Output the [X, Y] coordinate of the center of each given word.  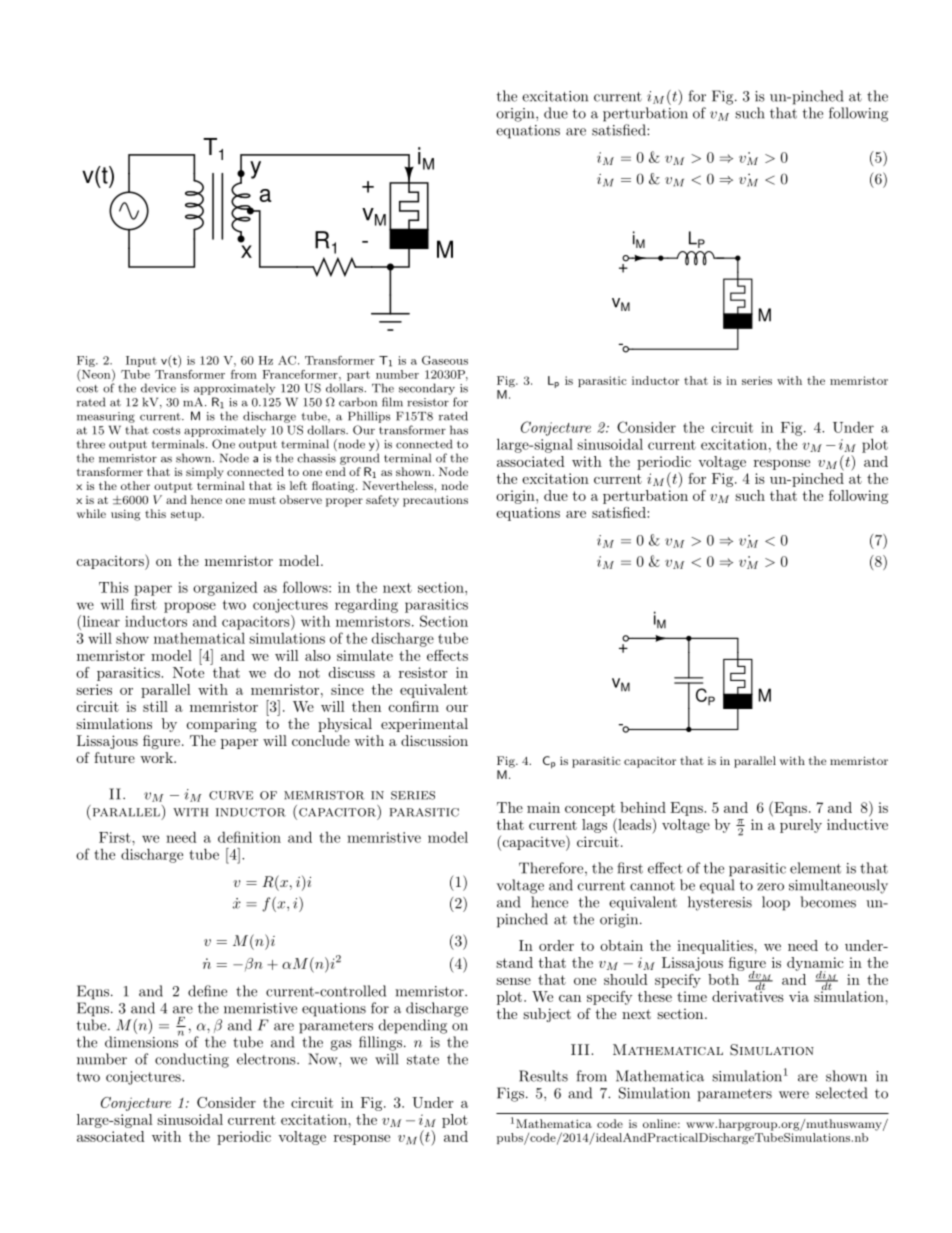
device [158, 388]
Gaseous [445, 360]
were [794, 1095]
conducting [192, 1060]
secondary [427, 389]
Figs [510, 1094]
